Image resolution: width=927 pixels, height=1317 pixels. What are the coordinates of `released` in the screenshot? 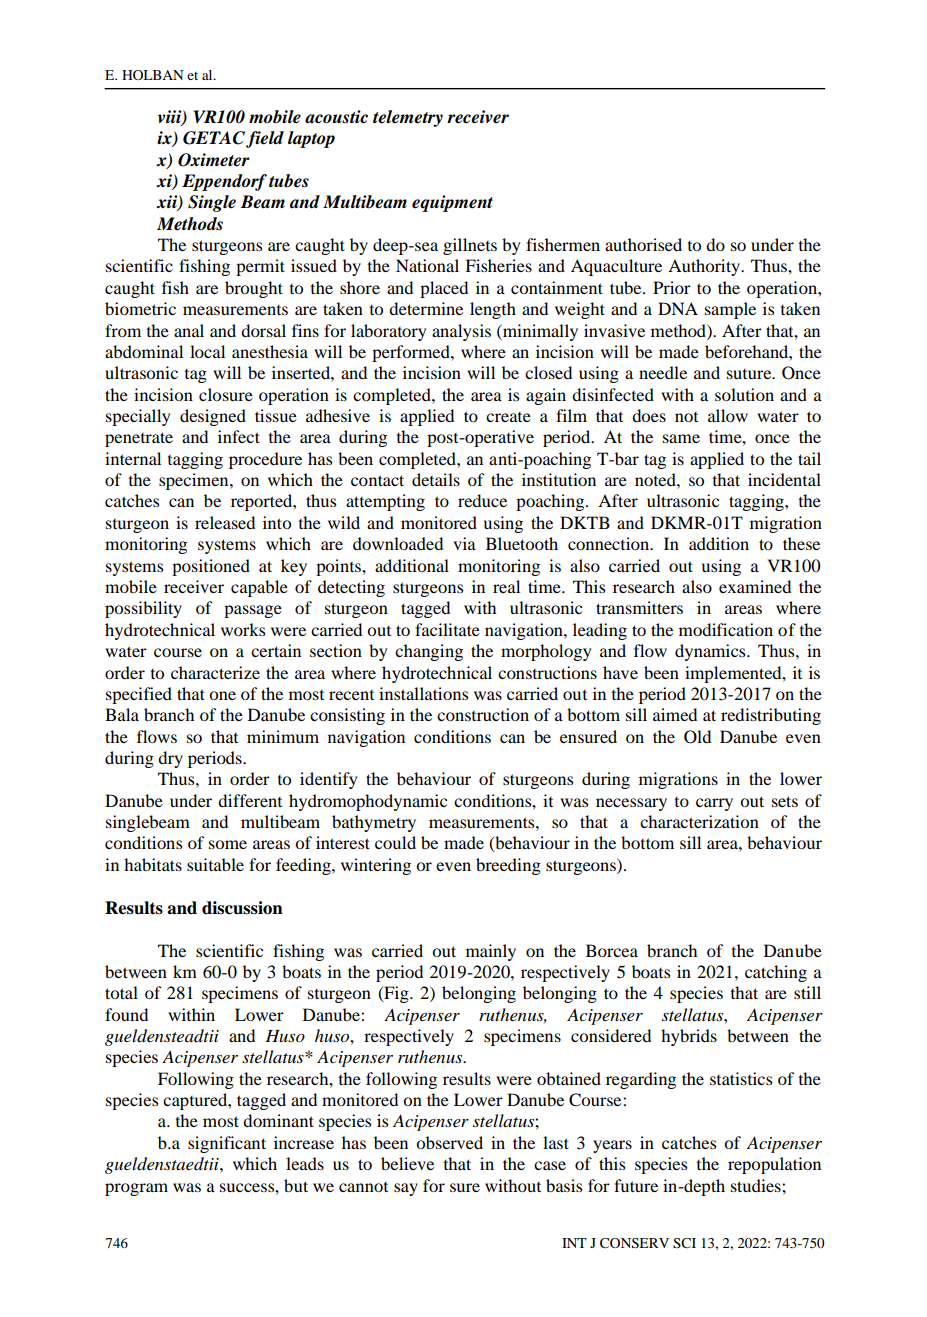 It's located at (225, 522).
